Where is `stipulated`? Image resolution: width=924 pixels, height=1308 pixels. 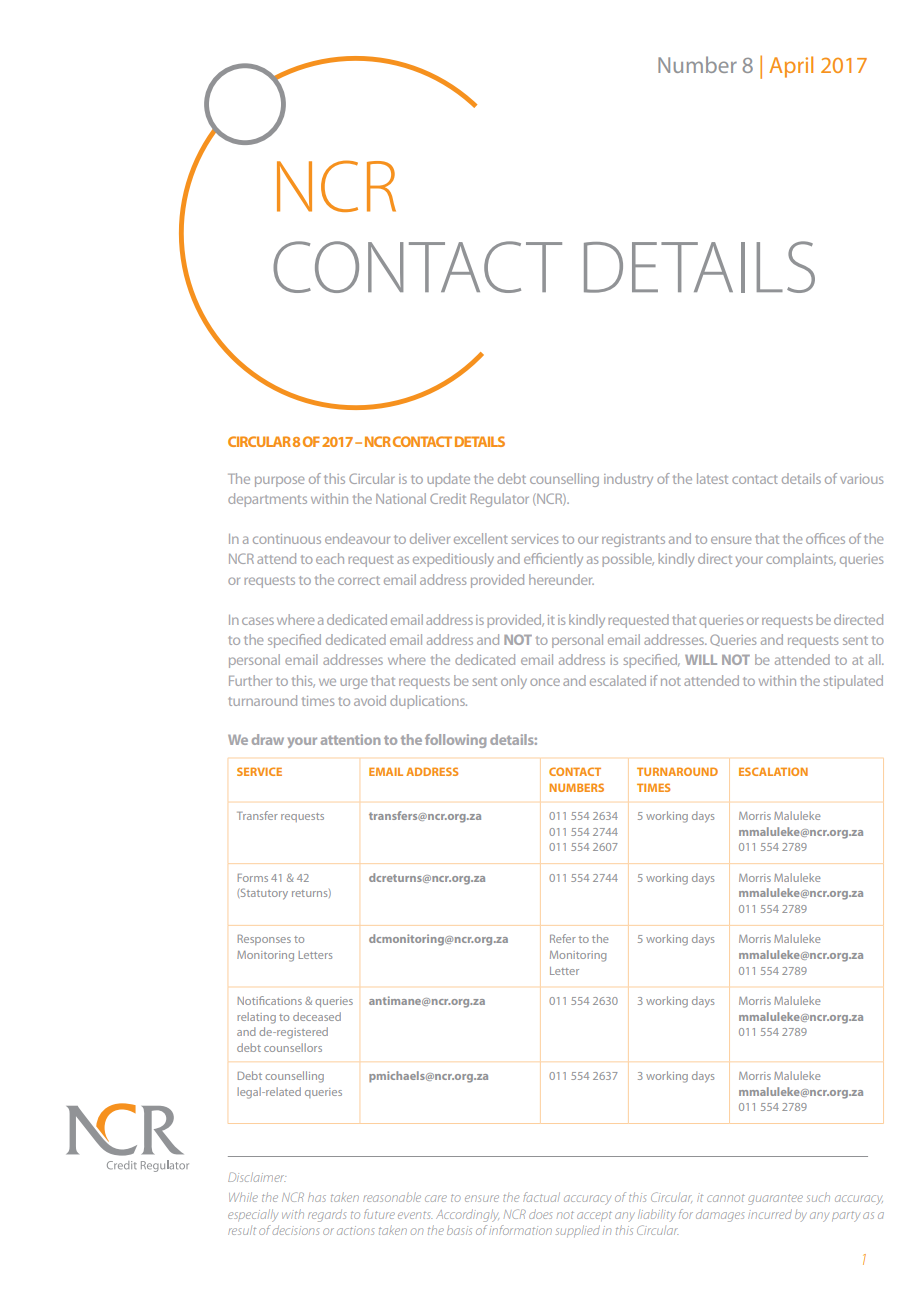
stipulated is located at coordinates (853, 682).
